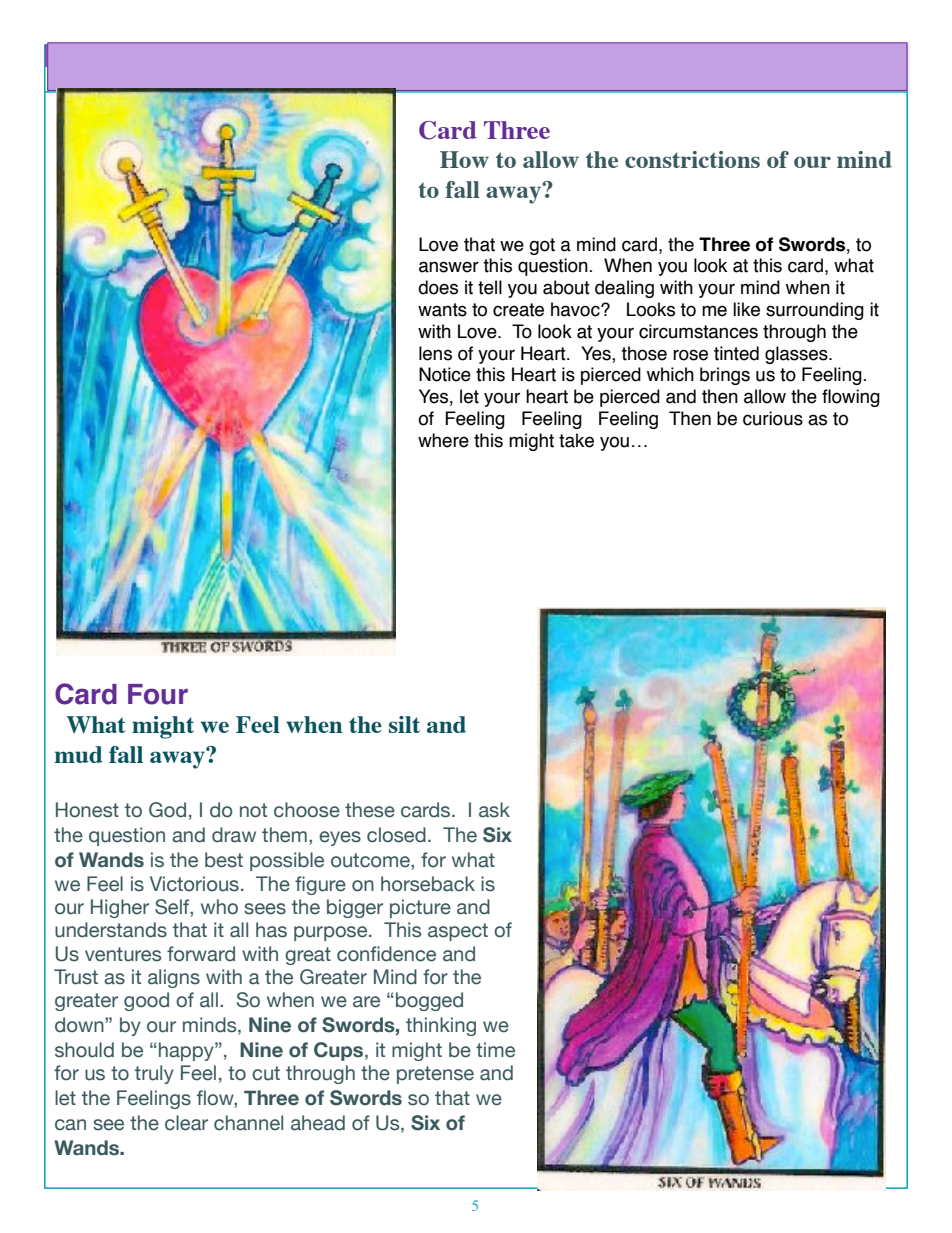  I want to click on Four, so click(158, 694).
